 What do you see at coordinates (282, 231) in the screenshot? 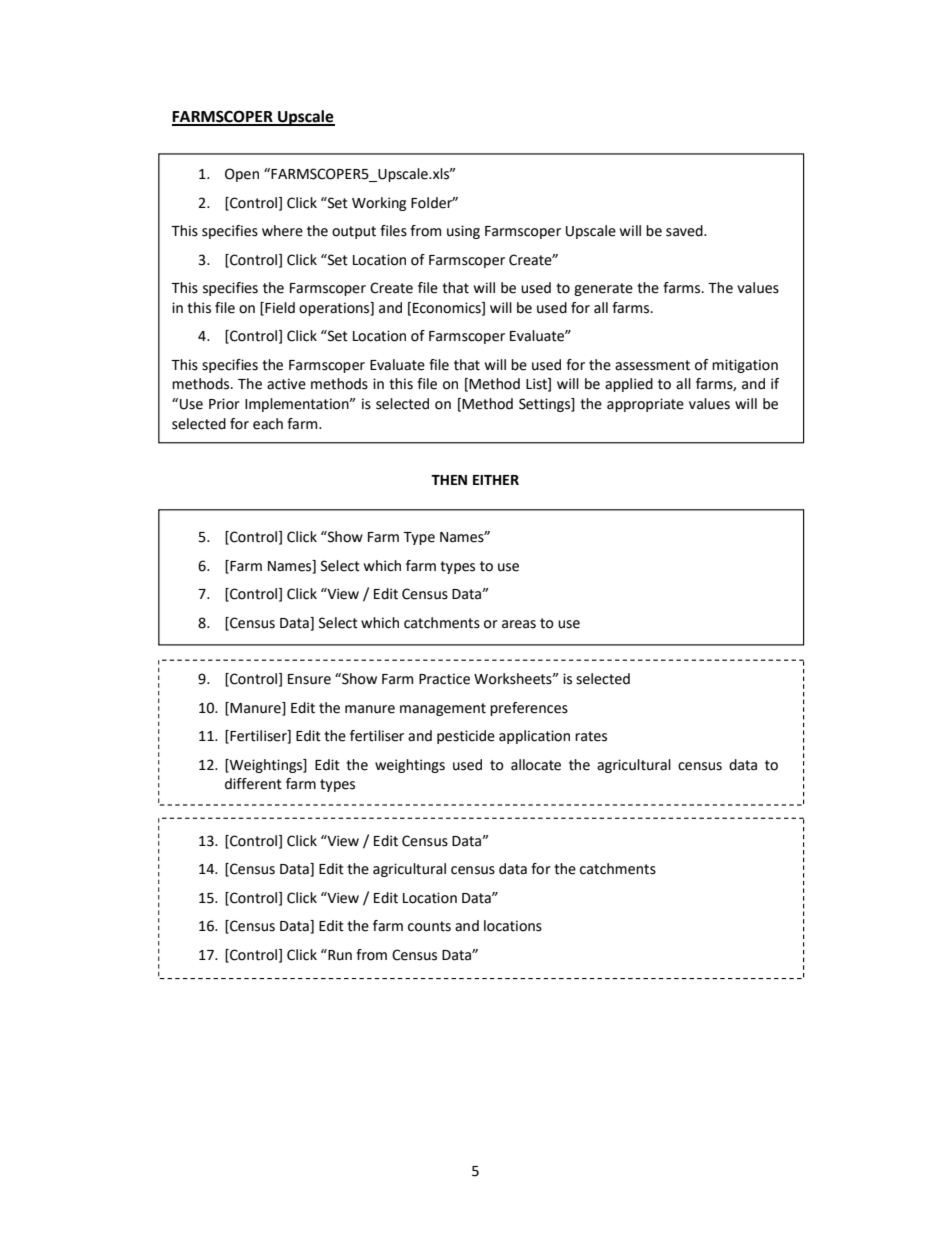
I see `where` at bounding box center [282, 231].
